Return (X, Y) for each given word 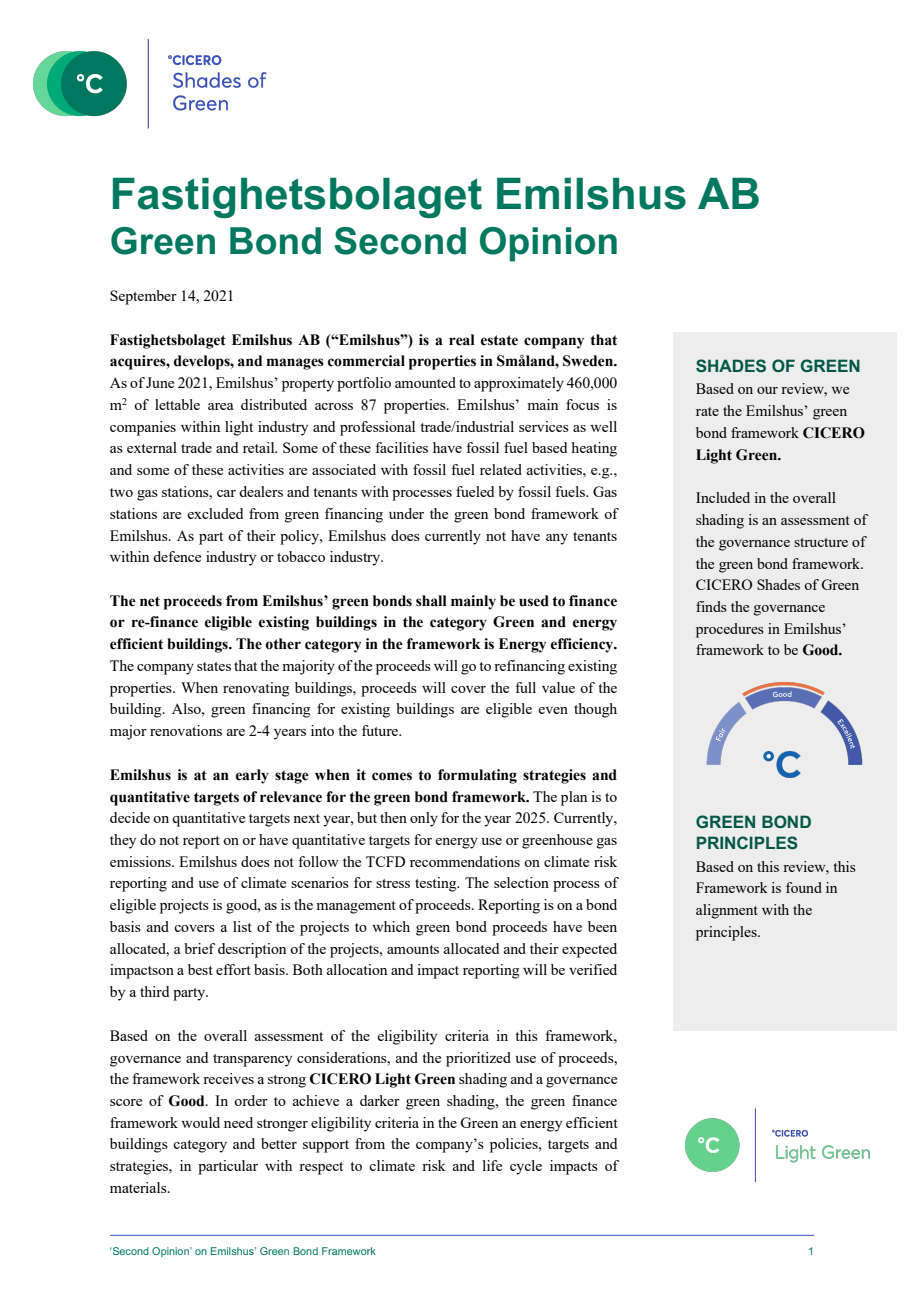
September (143, 297)
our (767, 390)
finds (711, 606)
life (492, 1165)
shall (431, 601)
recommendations (465, 861)
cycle (526, 1167)
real (462, 340)
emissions (141, 861)
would (200, 1122)
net (150, 601)
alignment (727, 911)
